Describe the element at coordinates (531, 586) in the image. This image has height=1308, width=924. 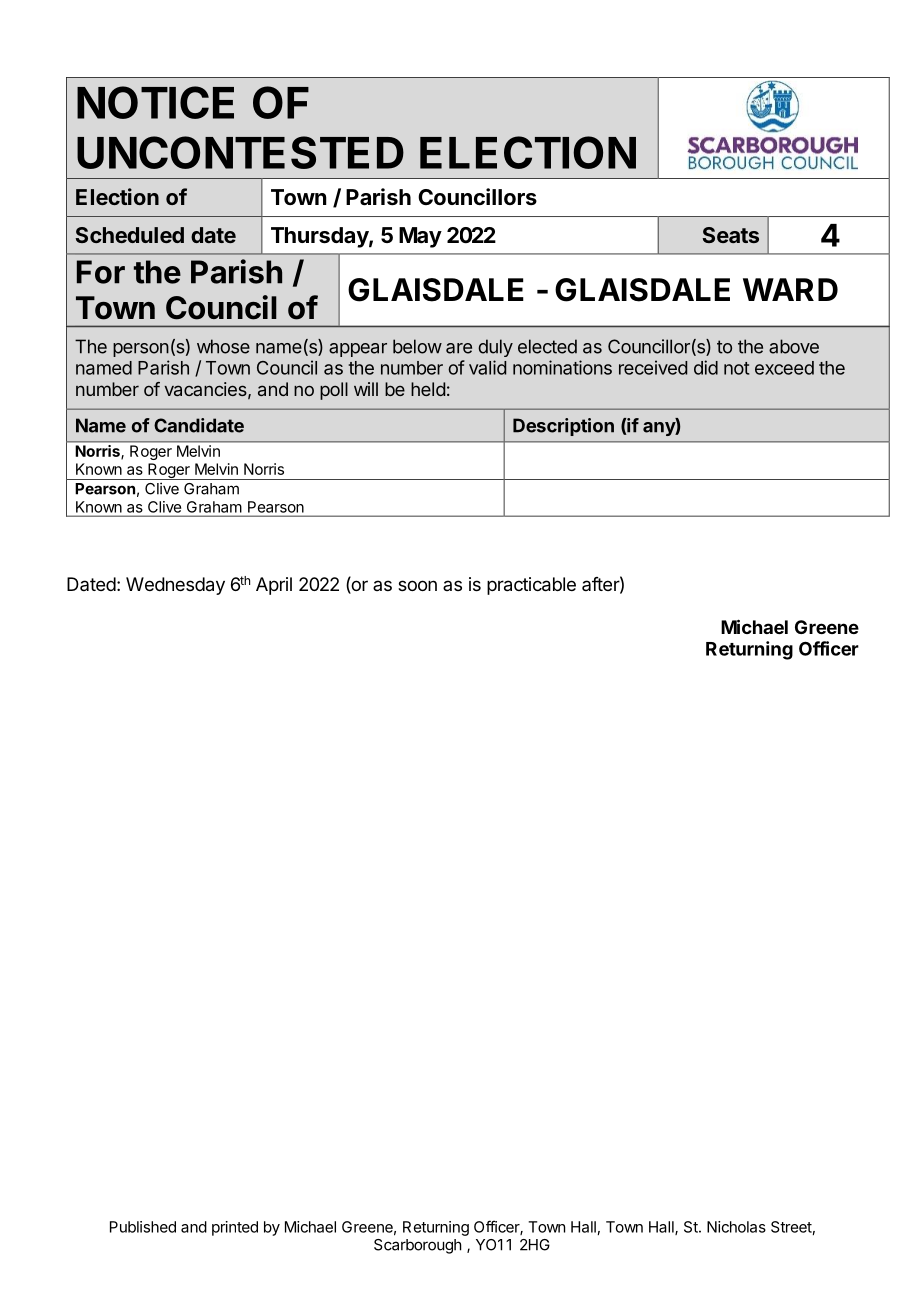
I see `practicable` at that location.
